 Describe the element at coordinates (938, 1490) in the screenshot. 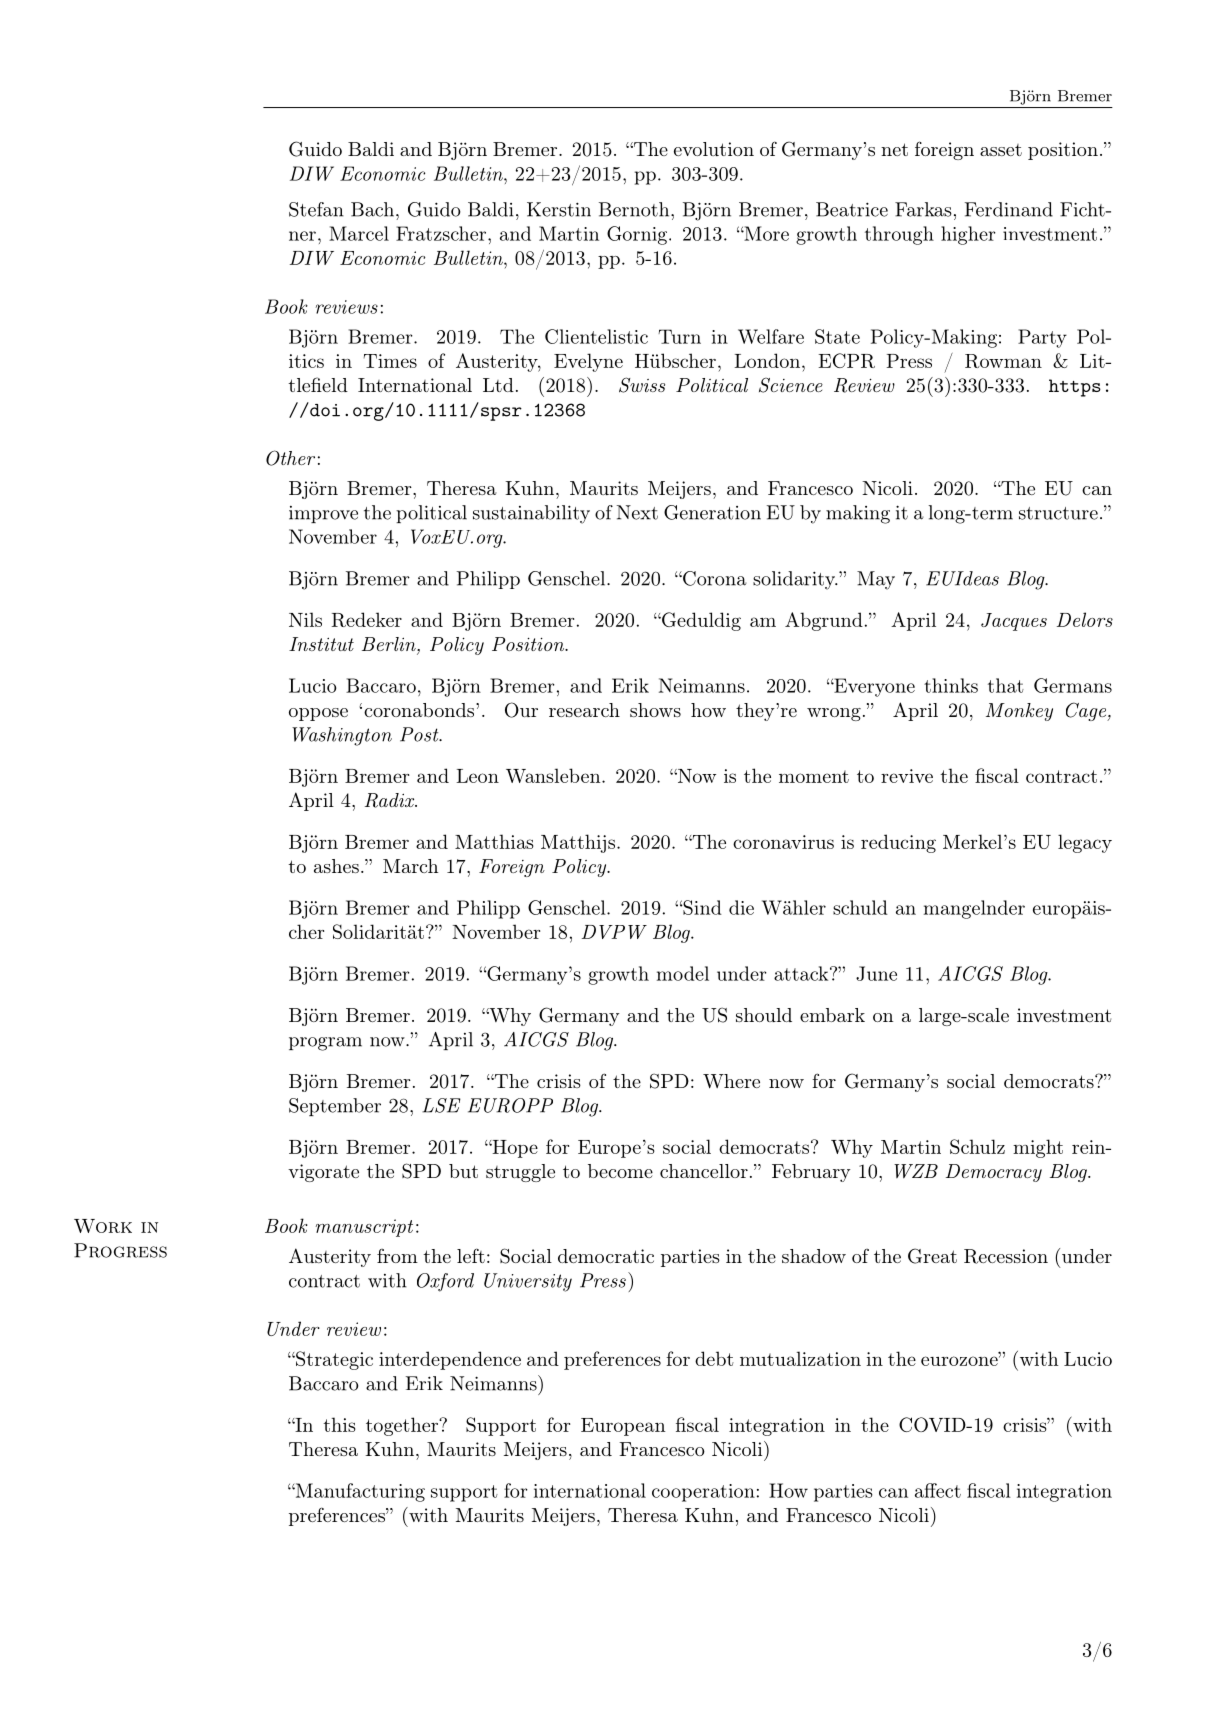

I see `affect` at that location.
